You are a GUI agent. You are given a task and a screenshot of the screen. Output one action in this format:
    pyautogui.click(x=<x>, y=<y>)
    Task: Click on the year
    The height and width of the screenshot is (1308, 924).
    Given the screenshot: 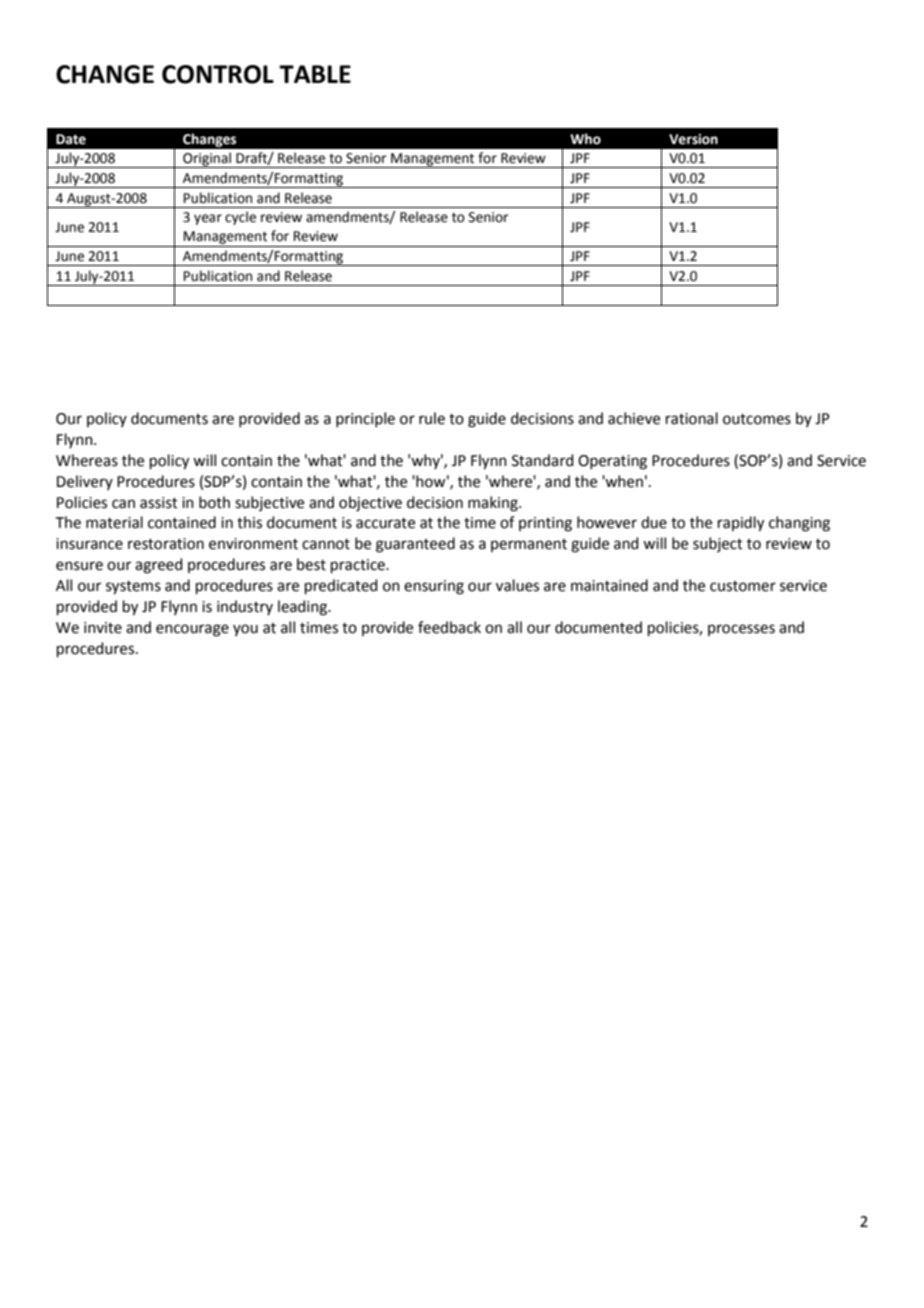 What is the action you would take?
    pyautogui.click(x=208, y=219)
